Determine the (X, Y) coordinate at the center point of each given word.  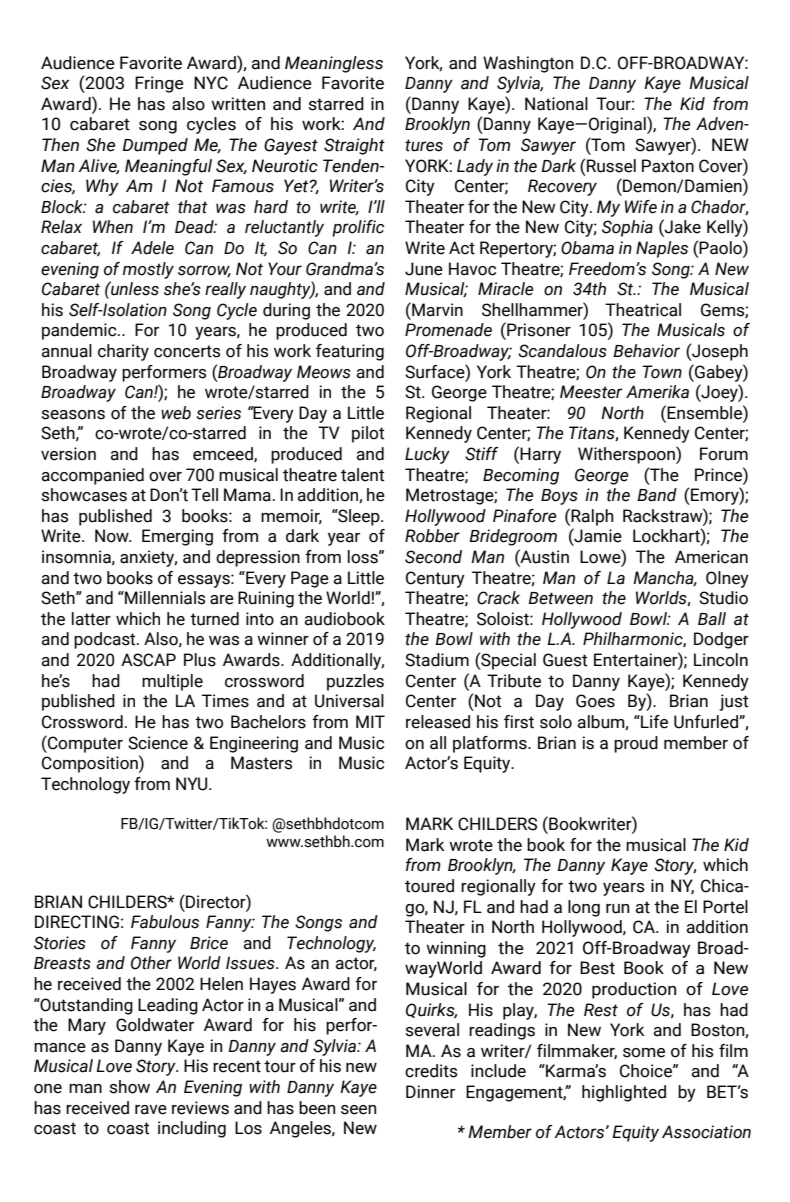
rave (151, 1110)
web (176, 413)
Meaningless (334, 64)
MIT (370, 721)
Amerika (657, 392)
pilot (368, 434)
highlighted (624, 1093)
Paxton (668, 166)
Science (158, 743)
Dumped (155, 146)
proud (636, 744)
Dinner (430, 1092)
